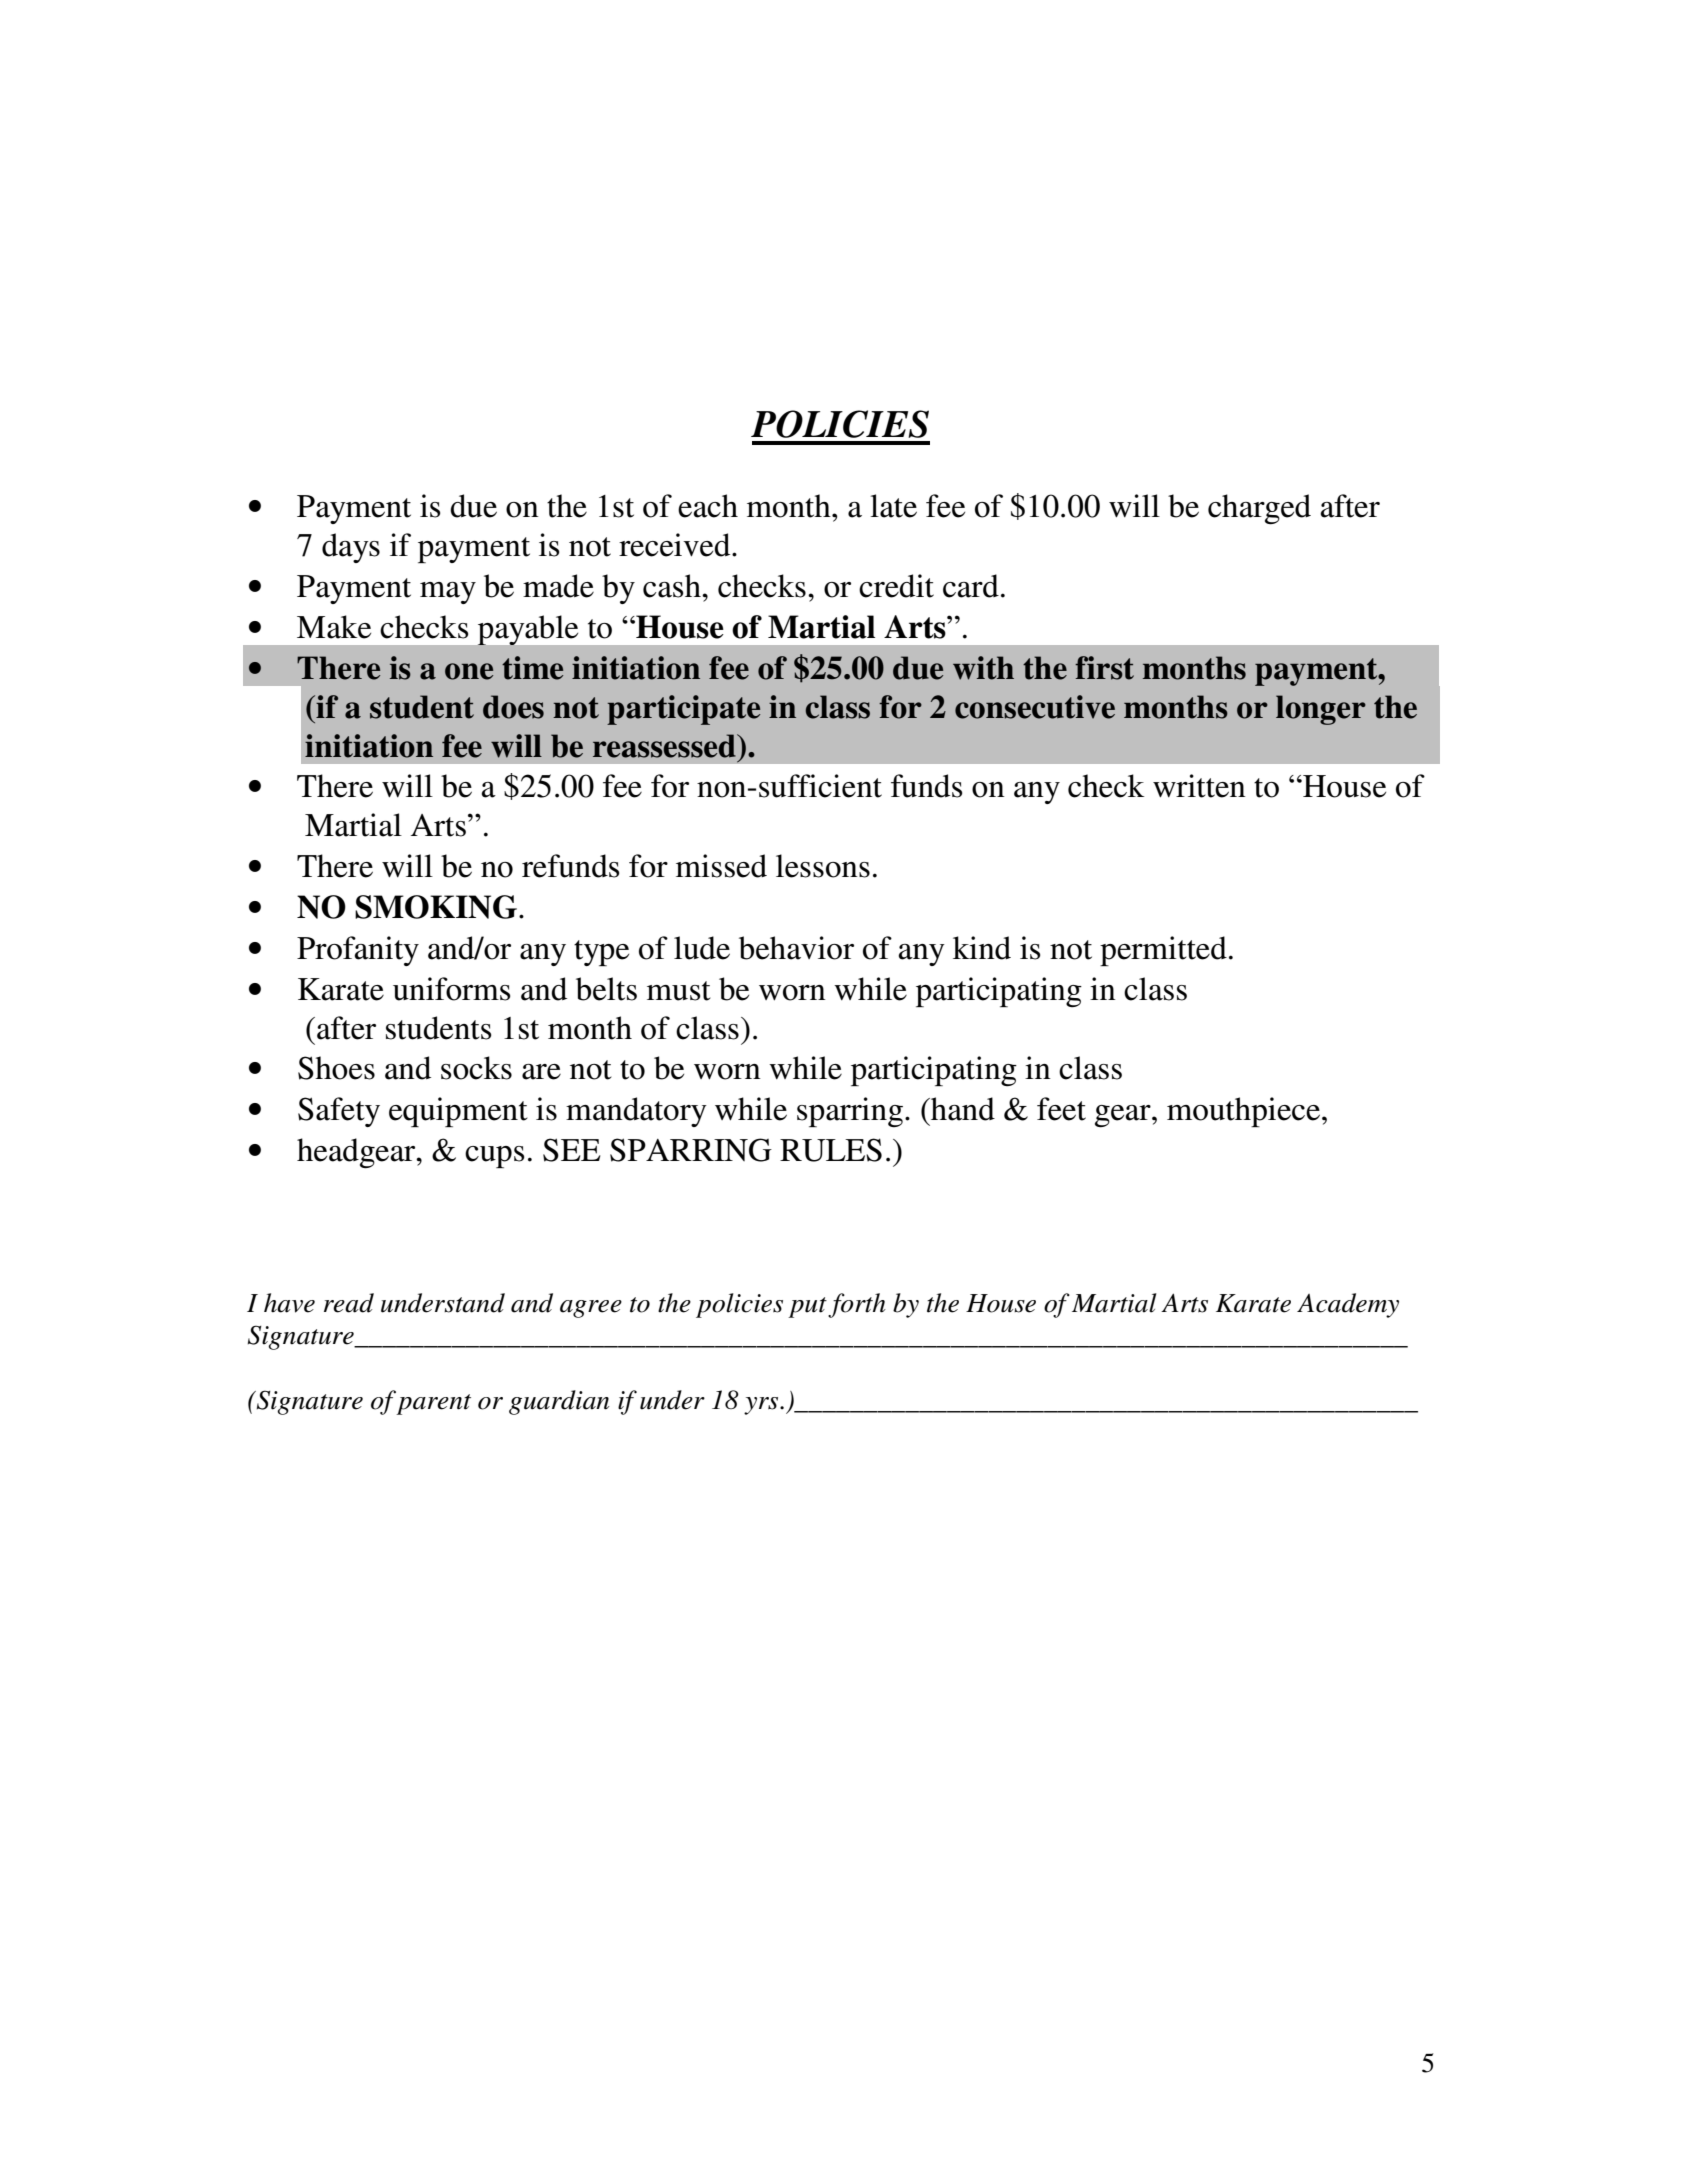 The image size is (1683, 2178). Describe the element at coordinates (458, 1112) in the document. I see `equipment` at that location.
